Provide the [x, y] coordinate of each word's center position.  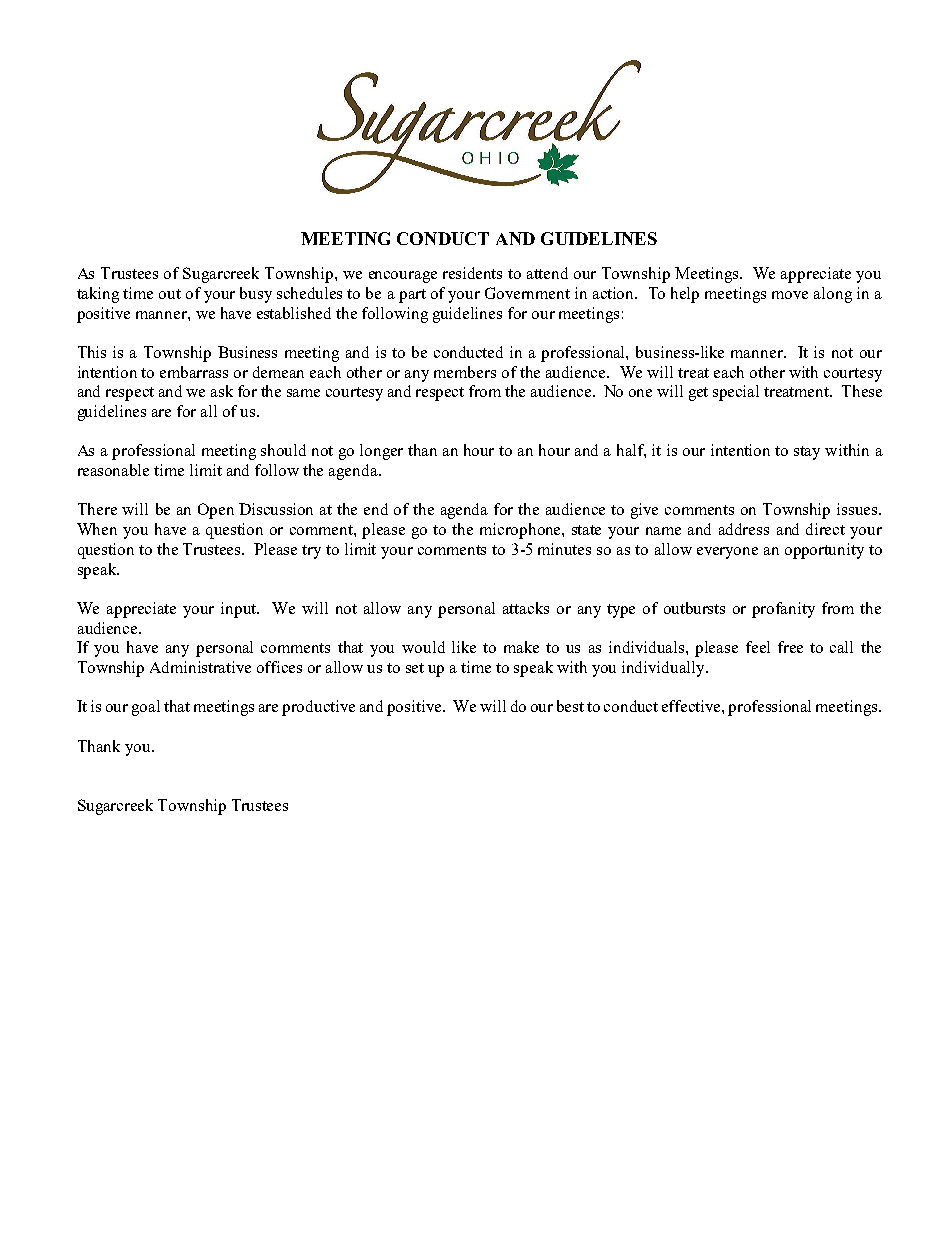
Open [216, 511]
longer [381, 452]
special [736, 393]
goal [146, 708]
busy [256, 295]
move [790, 295]
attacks [526, 608]
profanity [783, 610]
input [240, 610]
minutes [564, 549]
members [465, 372]
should [283, 450]
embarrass [194, 372]
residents [472, 273]
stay [807, 453]
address [744, 529]
